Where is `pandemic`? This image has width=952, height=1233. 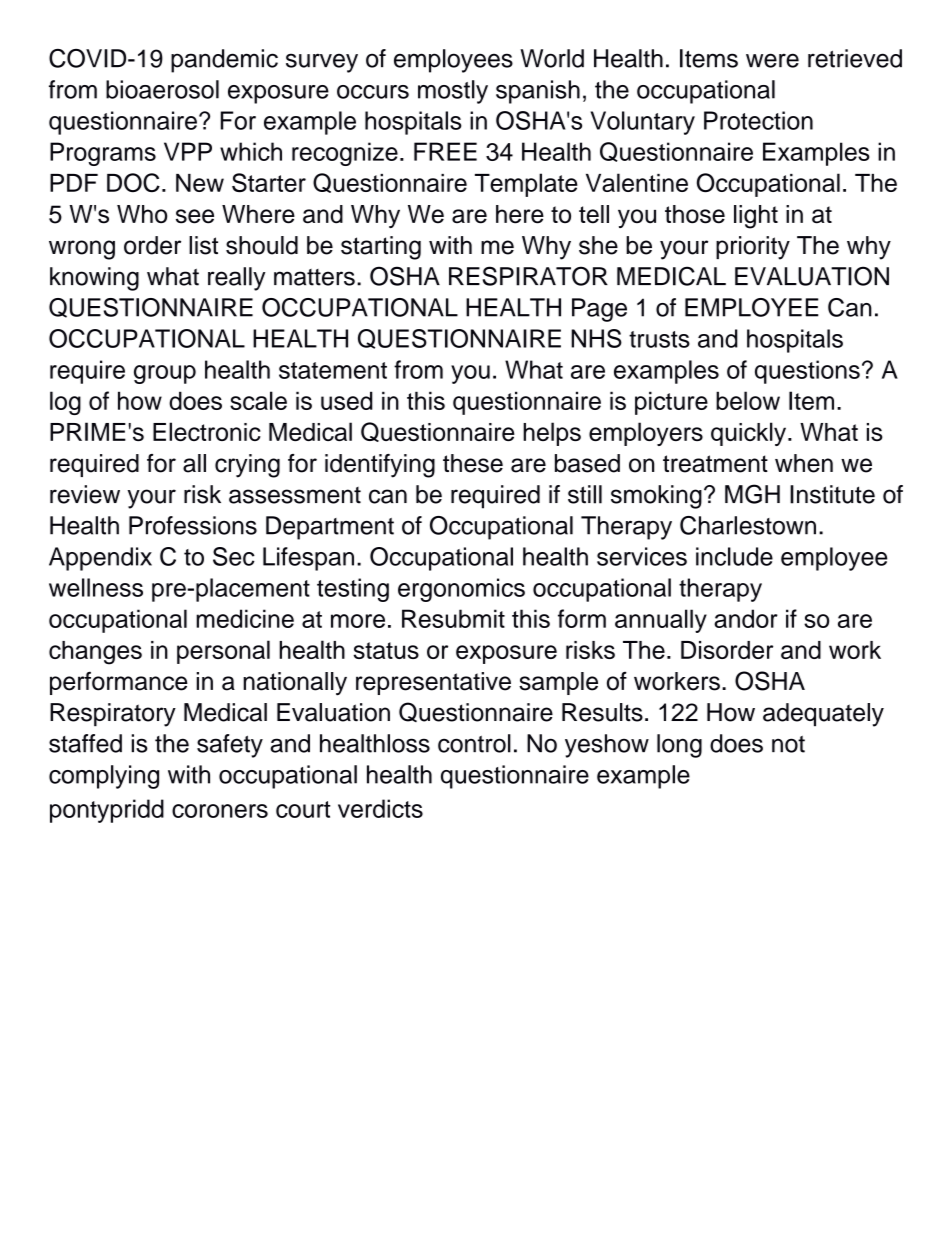 pandemic is located at coordinates (224, 61).
